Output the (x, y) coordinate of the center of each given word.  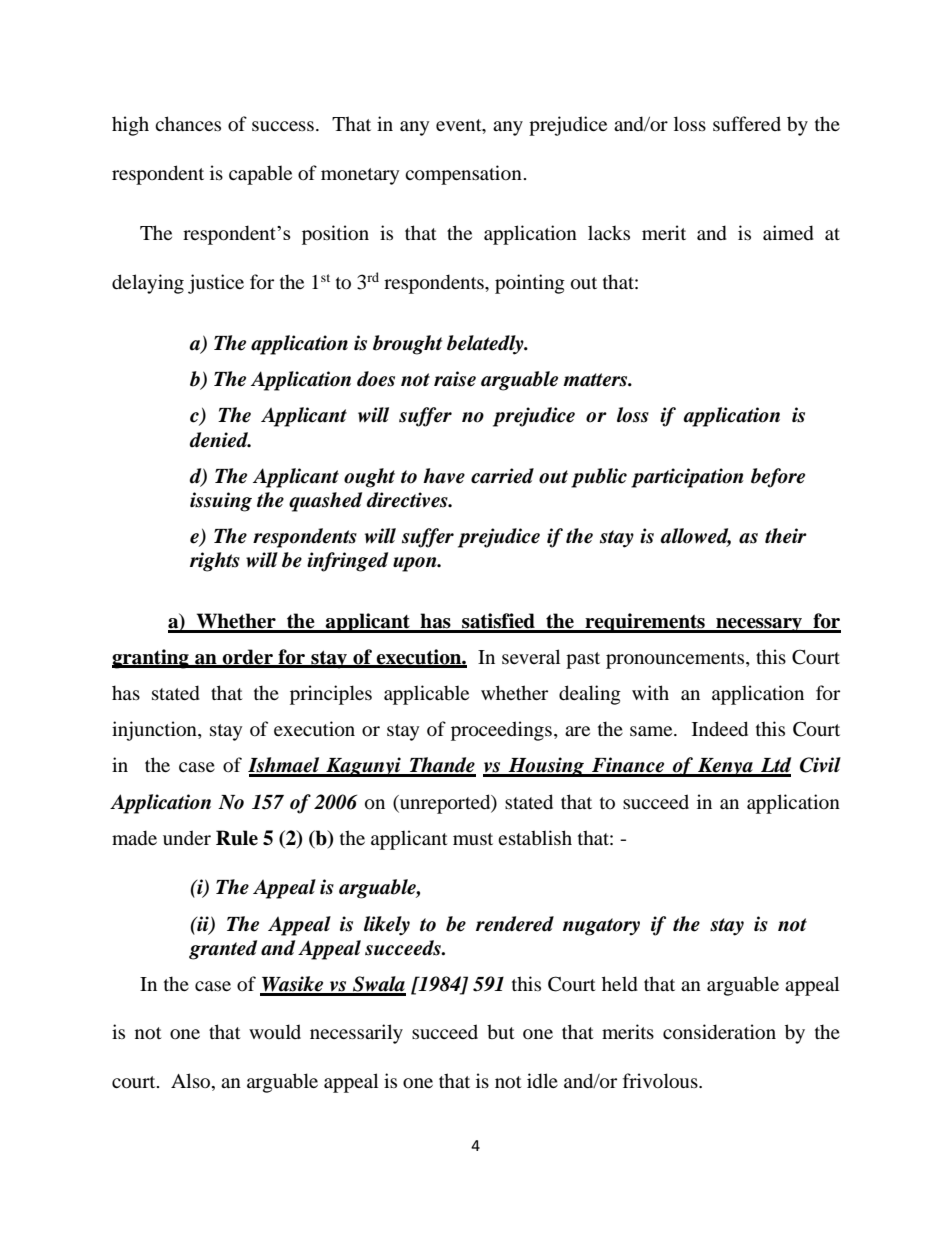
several (531, 656)
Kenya (725, 767)
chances (188, 123)
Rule (237, 838)
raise (455, 379)
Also (192, 1081)
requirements (645, 623)
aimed (788, 233)
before (778, 478)
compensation (463, 175)
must (473, 839)
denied (219, 440)
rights (215, 562)
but (501, 1031)
